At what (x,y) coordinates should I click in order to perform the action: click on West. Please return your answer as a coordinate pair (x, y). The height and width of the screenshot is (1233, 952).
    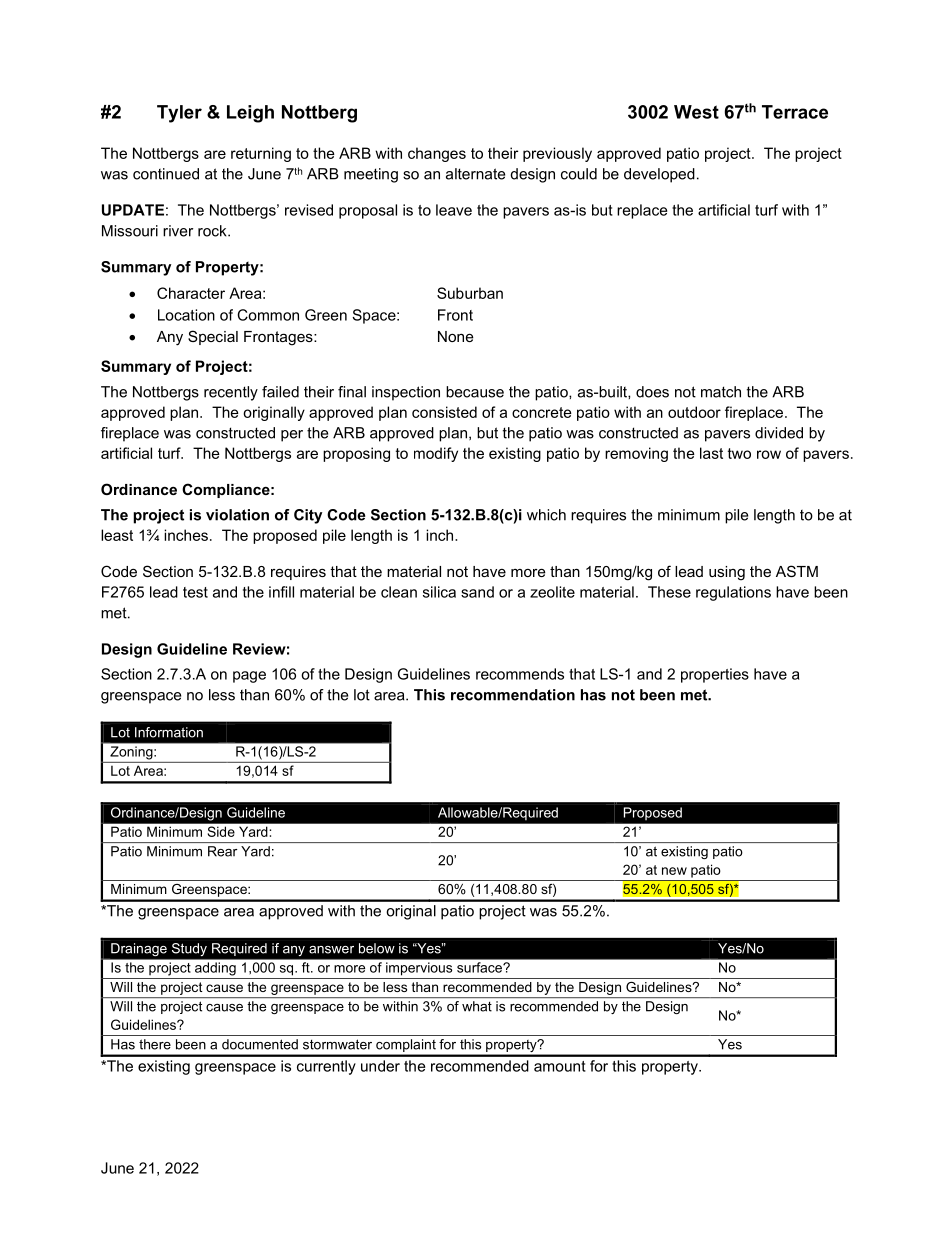
    Looking at the image, I should click on (696, 112).
